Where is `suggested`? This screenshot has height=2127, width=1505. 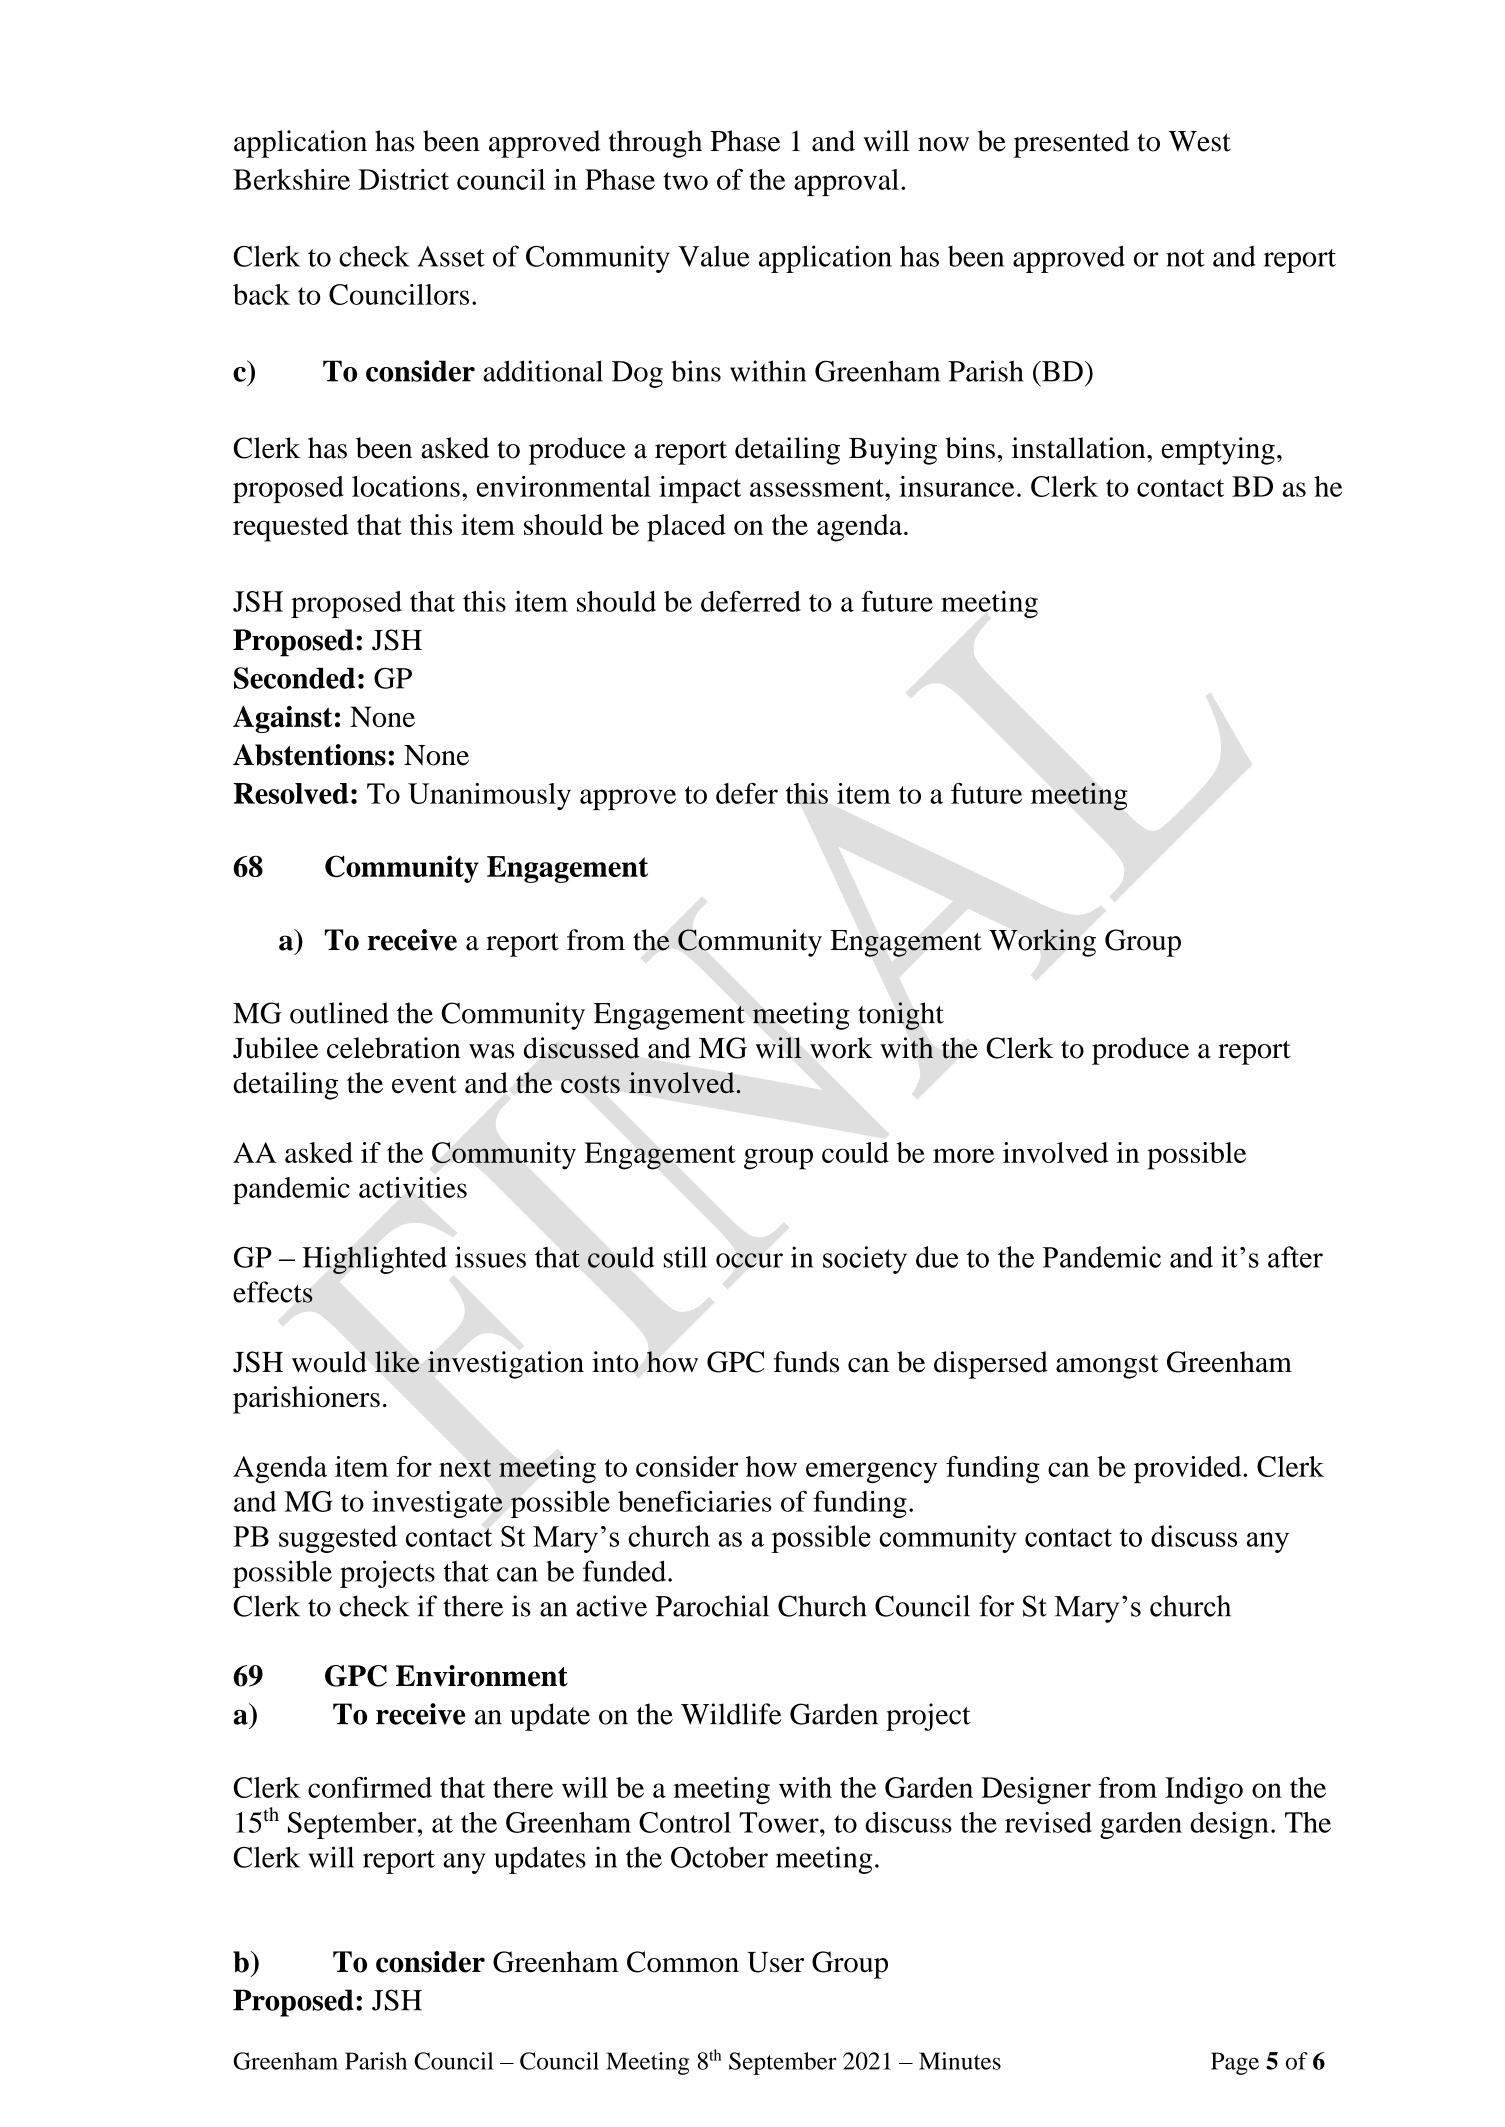 suggested is located at coordinates (338, 1539).
